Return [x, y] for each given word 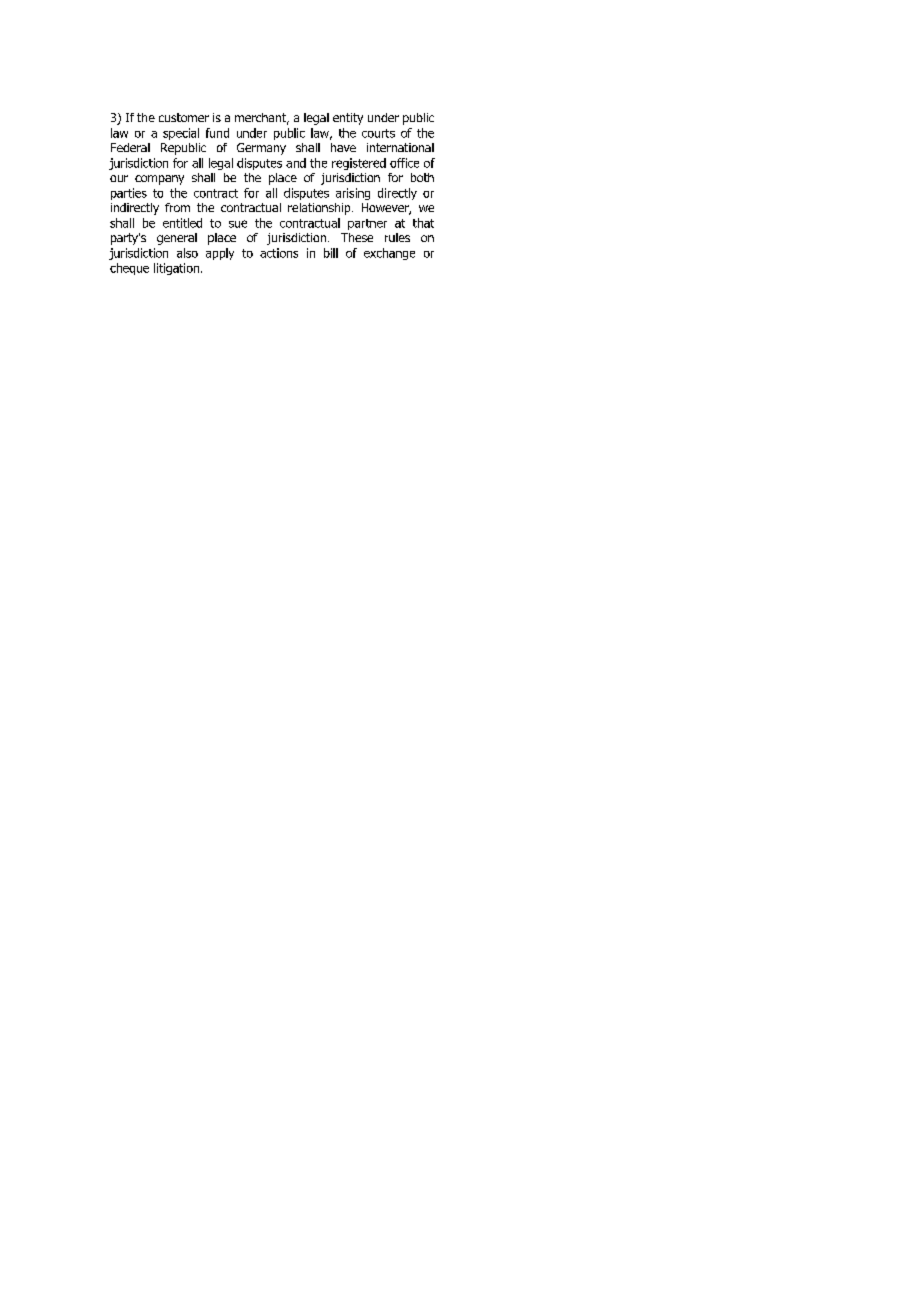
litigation [178, 269]
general [177, 239]
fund [217, 133]
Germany [261, 149]
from [177, 207]
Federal [130, 147]
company [159, 180]
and [296, 163]
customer [184, 117]
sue [238, 224]
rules [397, 237]
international [400, 147]
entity [348, 119]
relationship [320, 209]
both [422, 177]
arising [353, 194]
